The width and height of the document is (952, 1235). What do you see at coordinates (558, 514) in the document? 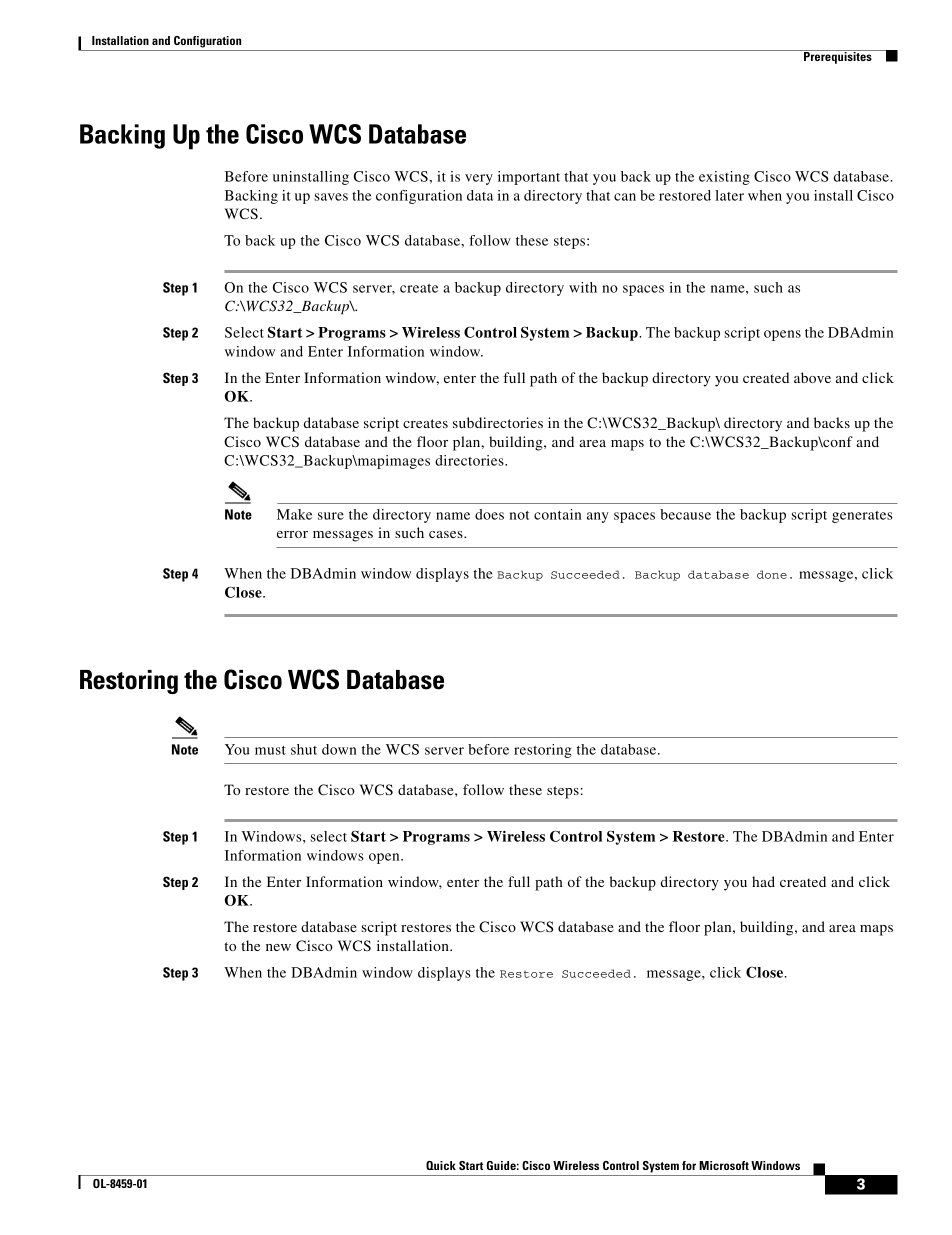
I see `contain` at bounding box center [558, 514].
